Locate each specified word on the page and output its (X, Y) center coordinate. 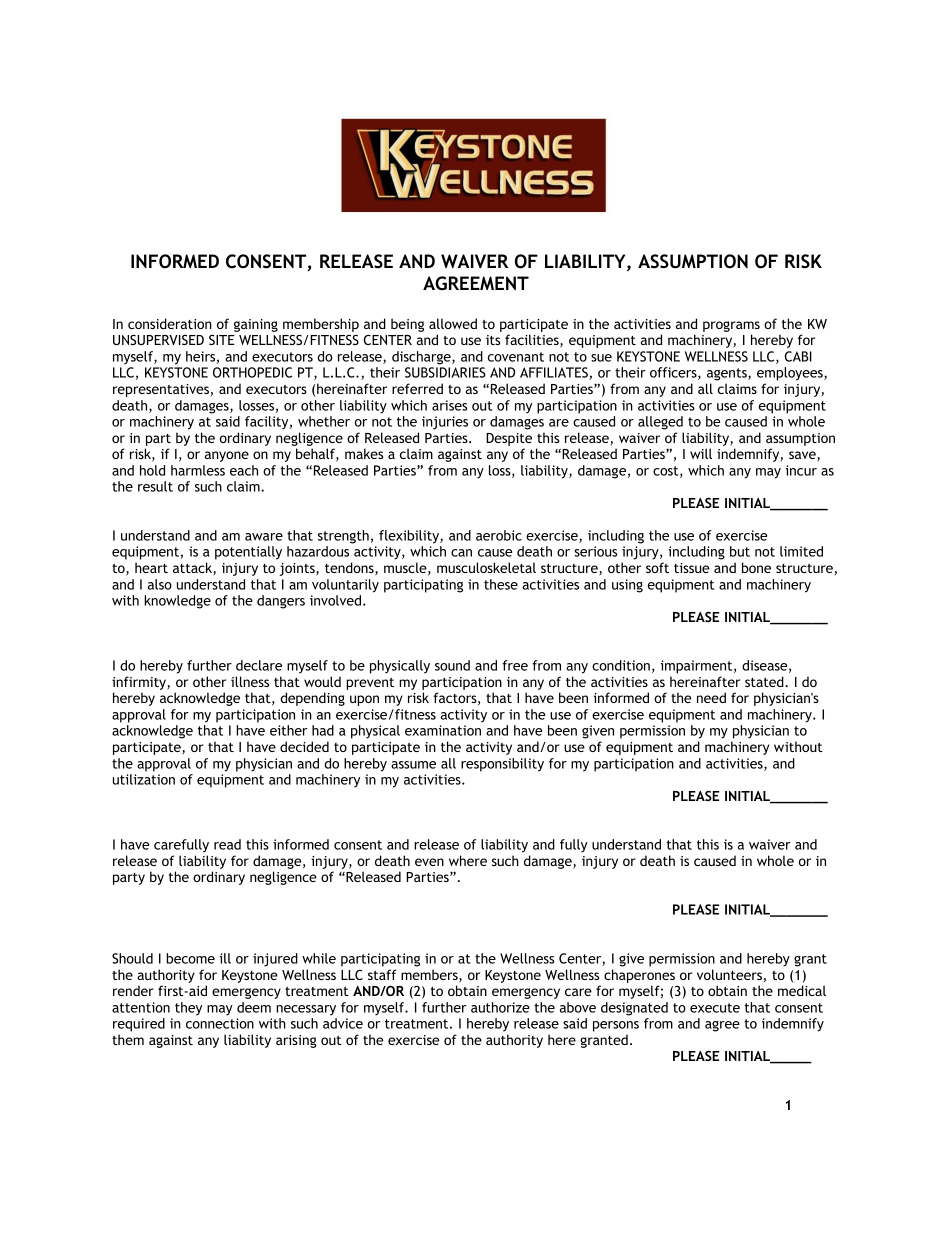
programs (731, 328)
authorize (500, 1007)
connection (220, 1023)
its (493, 340)
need (711, 697)
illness (250, 681)
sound (452, 665)
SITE (222, 340)
